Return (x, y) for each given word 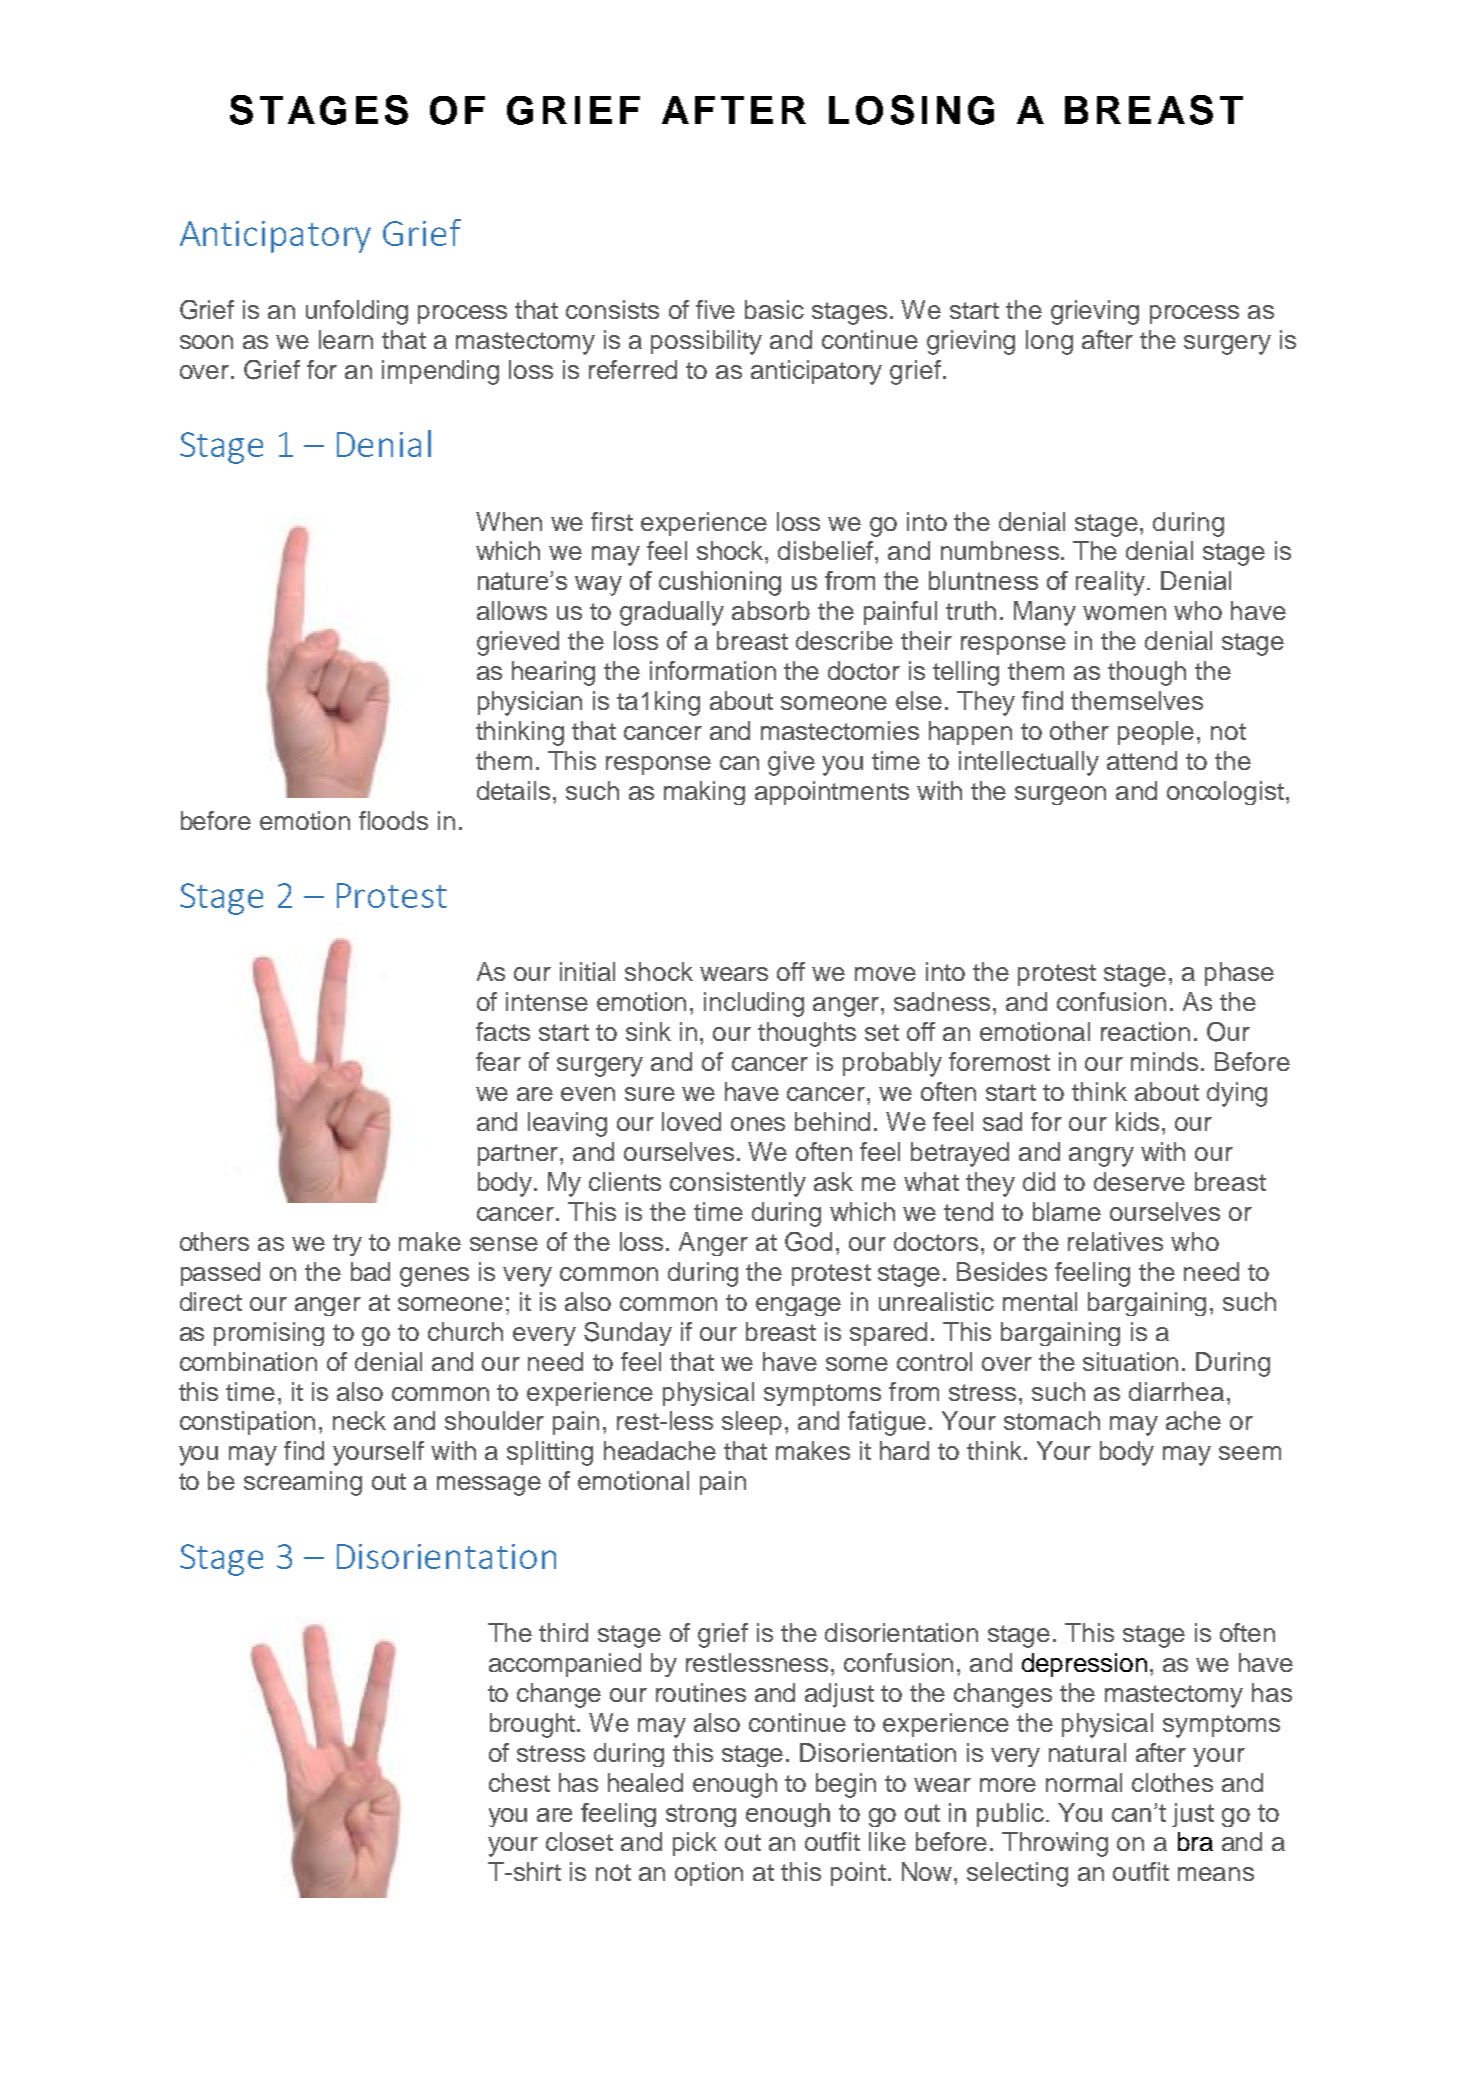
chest (519, 1782)
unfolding (357, 312)
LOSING (911, 110)
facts (503, 1031)
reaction (1145, 1031)
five (715, 309)
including (754, 1004)
